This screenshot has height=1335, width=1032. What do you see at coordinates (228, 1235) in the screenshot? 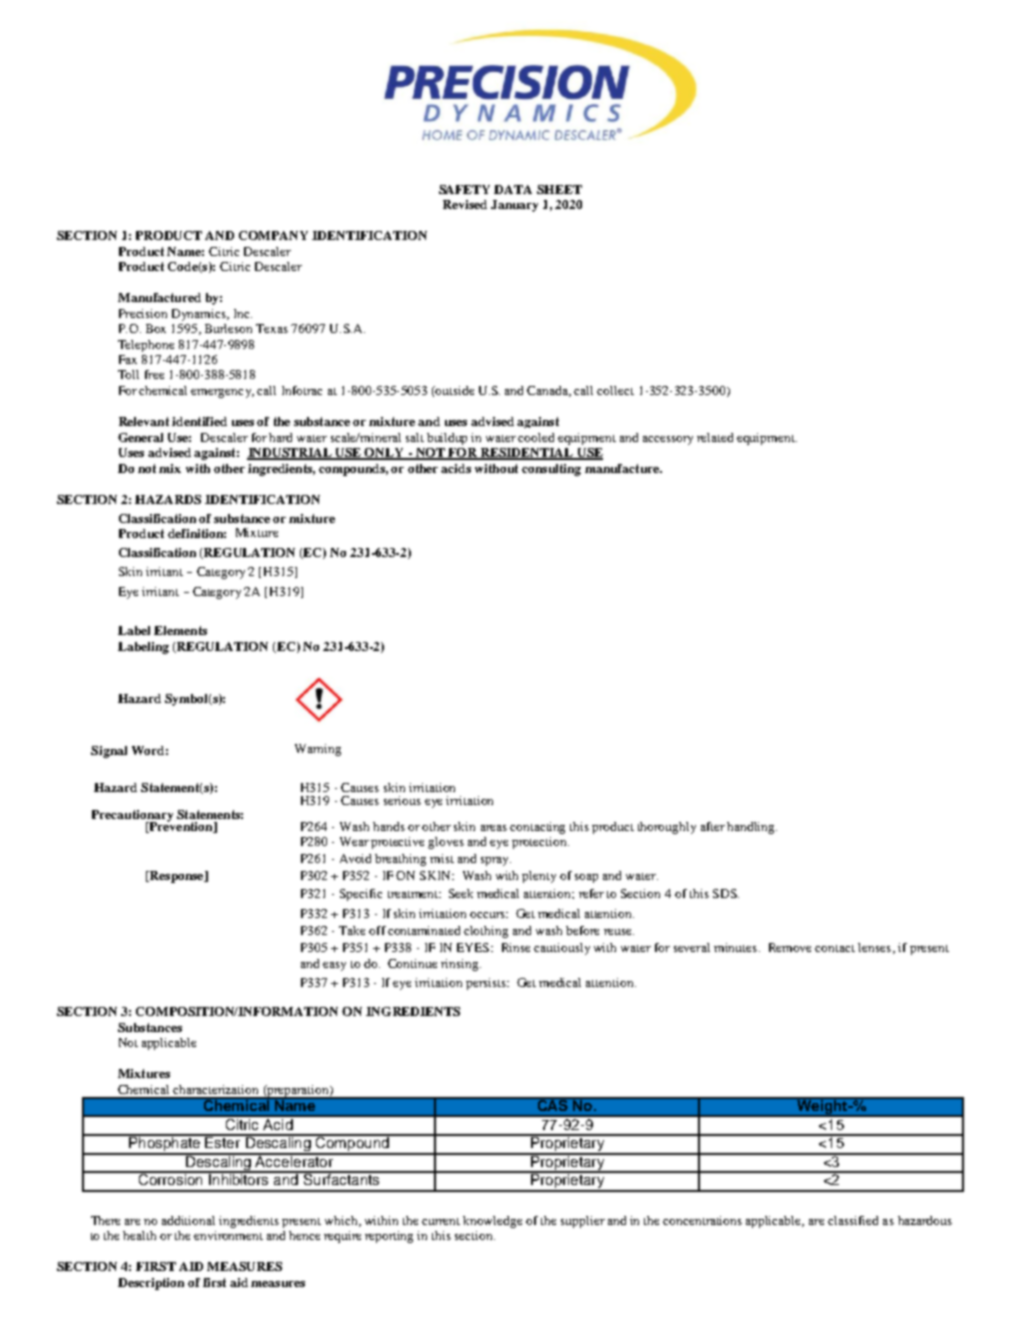
I see `environment` at bounding box center [228, 1235].
